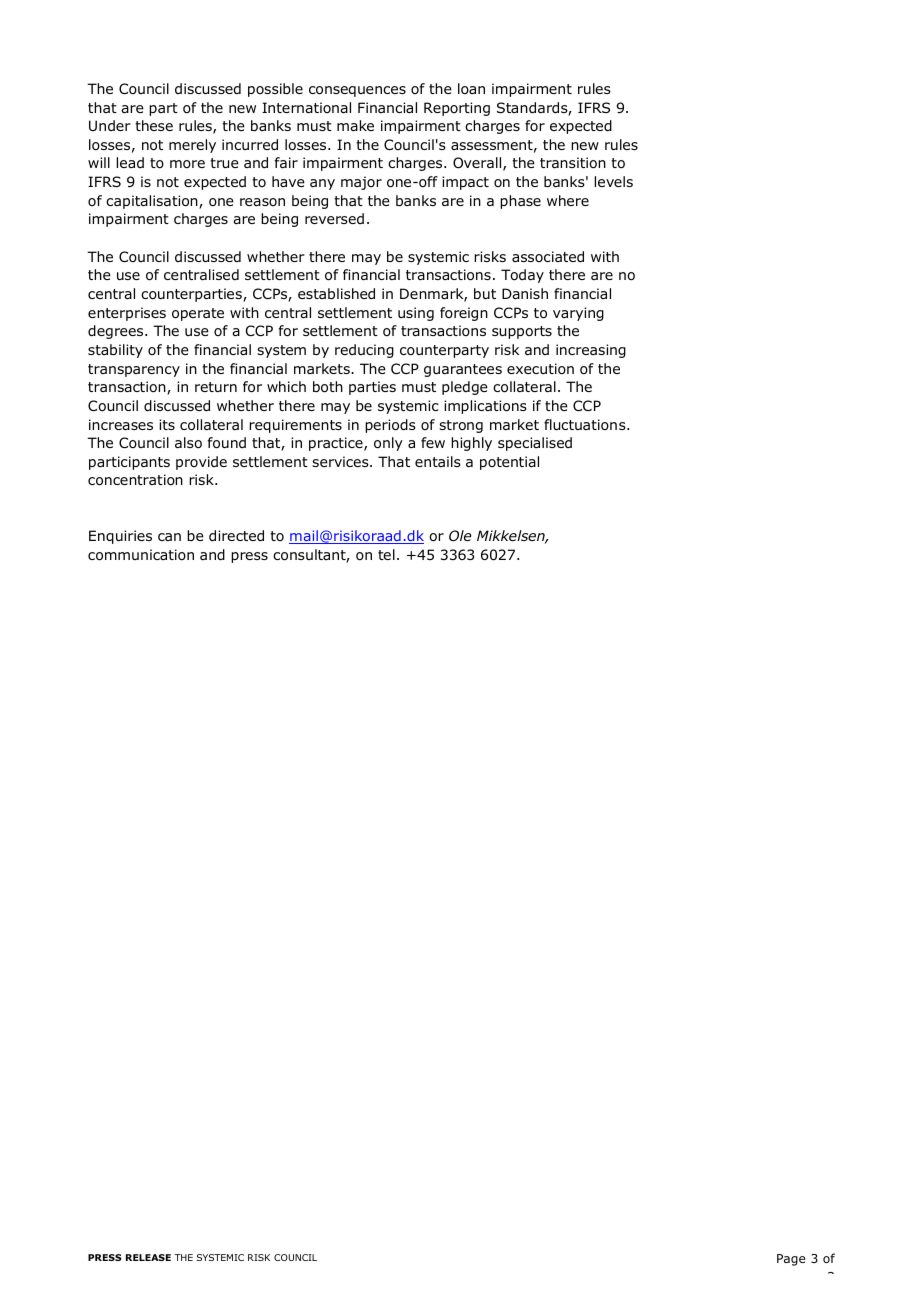  Describe the element at coordinates (236, 535) in the document. I see `directed` at that location.
